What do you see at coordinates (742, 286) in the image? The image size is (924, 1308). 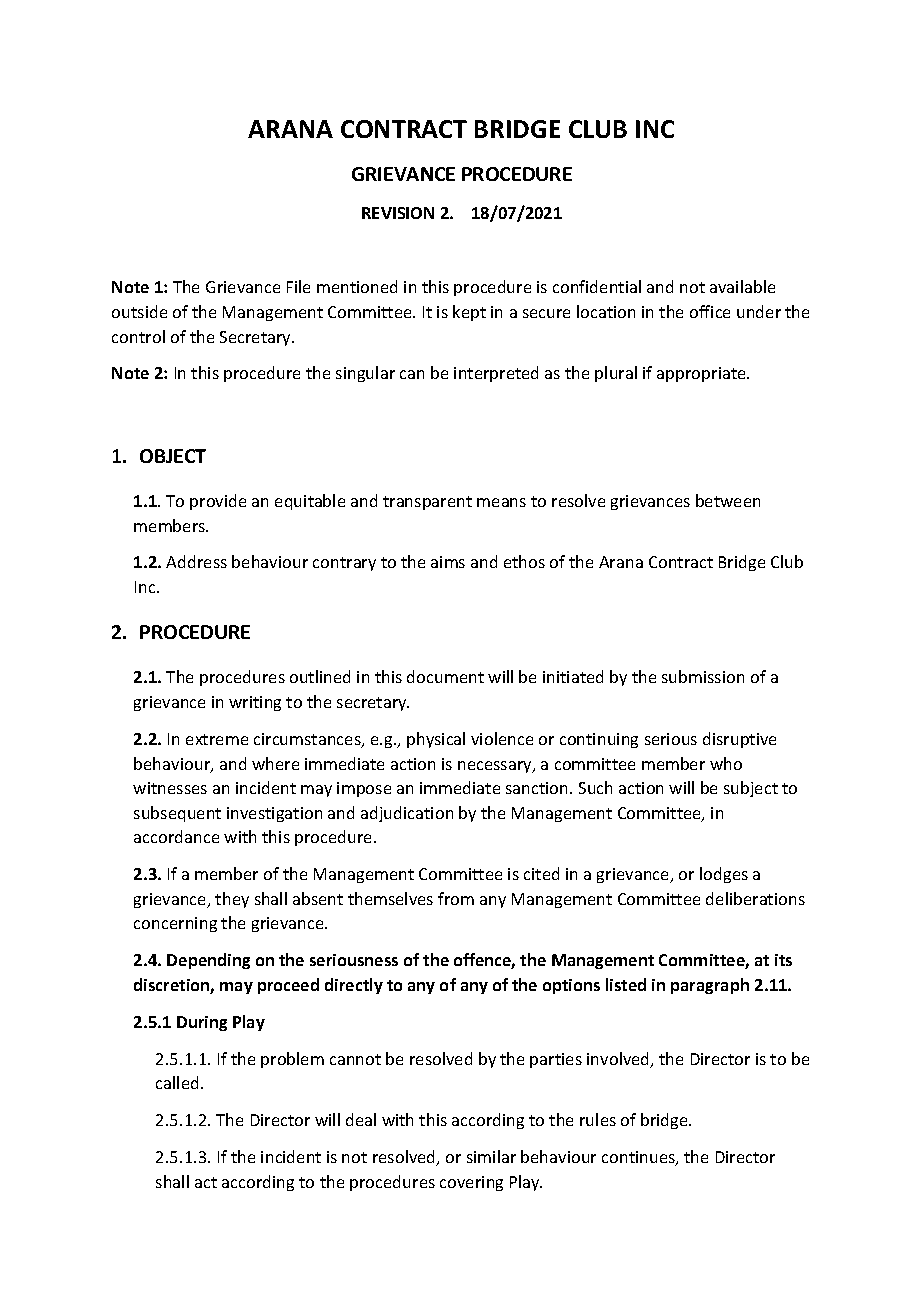 I see `available` at bounding box center [742, 286].
